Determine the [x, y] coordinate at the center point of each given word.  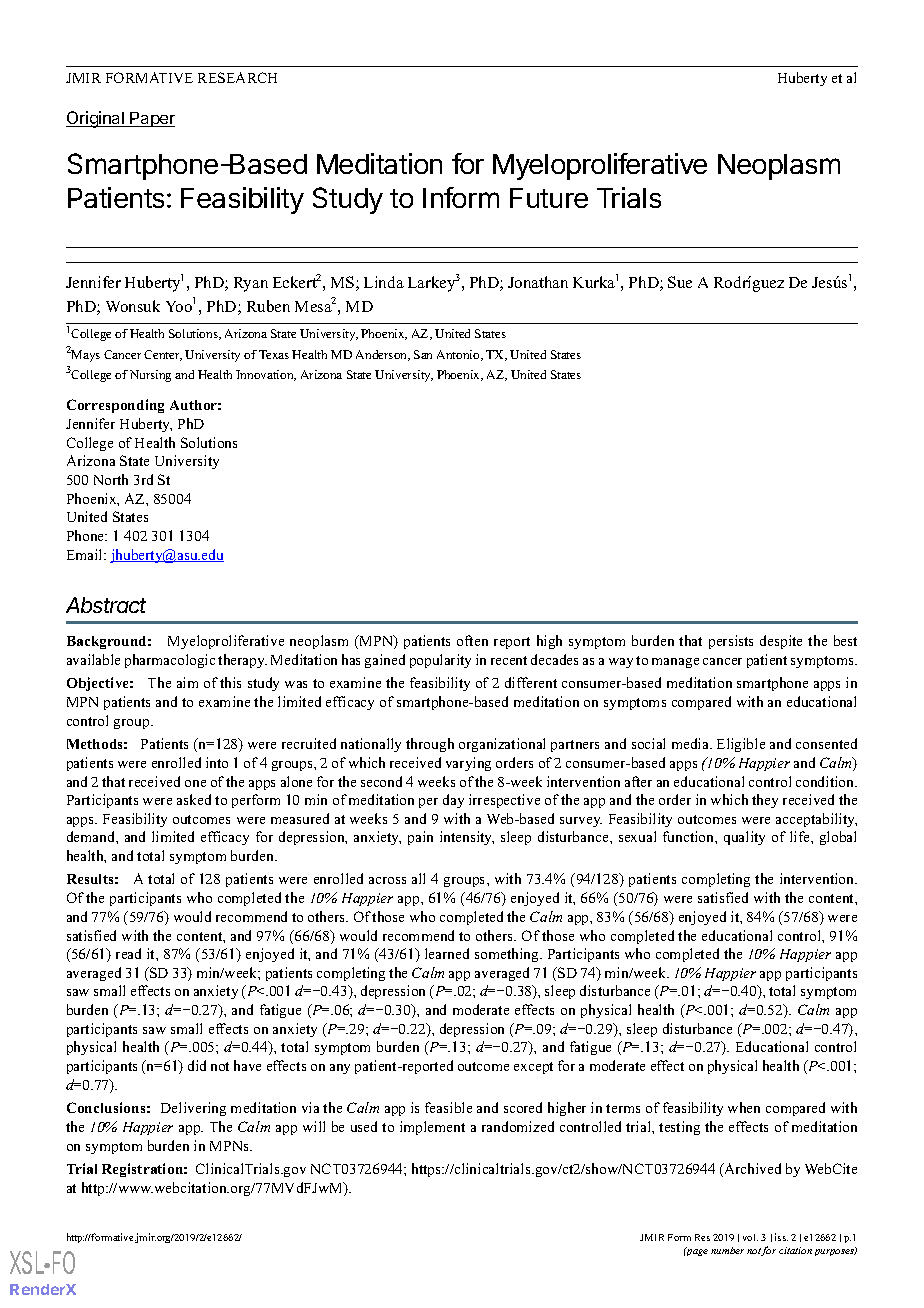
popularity [440, 661]
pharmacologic [170, 661]
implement [432, 1128]
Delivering [193, 1109]
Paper [152, 119]
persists [731, 642]
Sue [680, 282]
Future [549, 198]
